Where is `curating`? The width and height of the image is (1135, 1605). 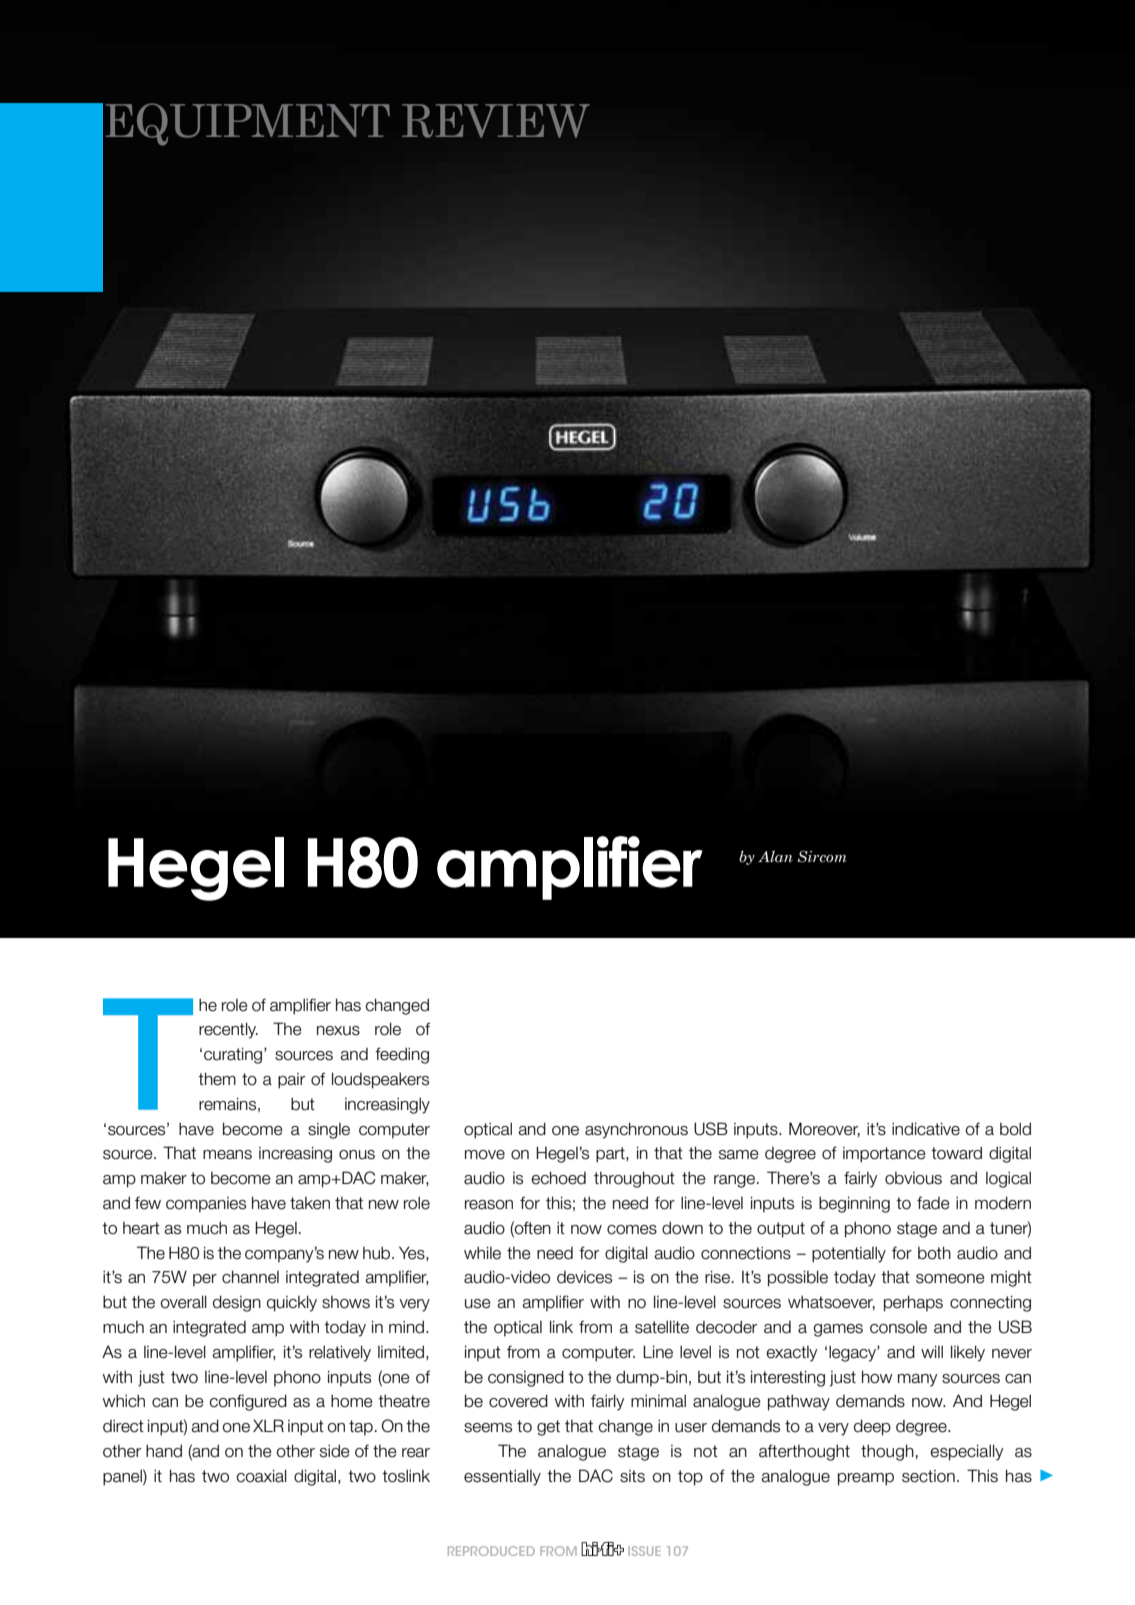
curating is located at coordinates (234, 1055).
